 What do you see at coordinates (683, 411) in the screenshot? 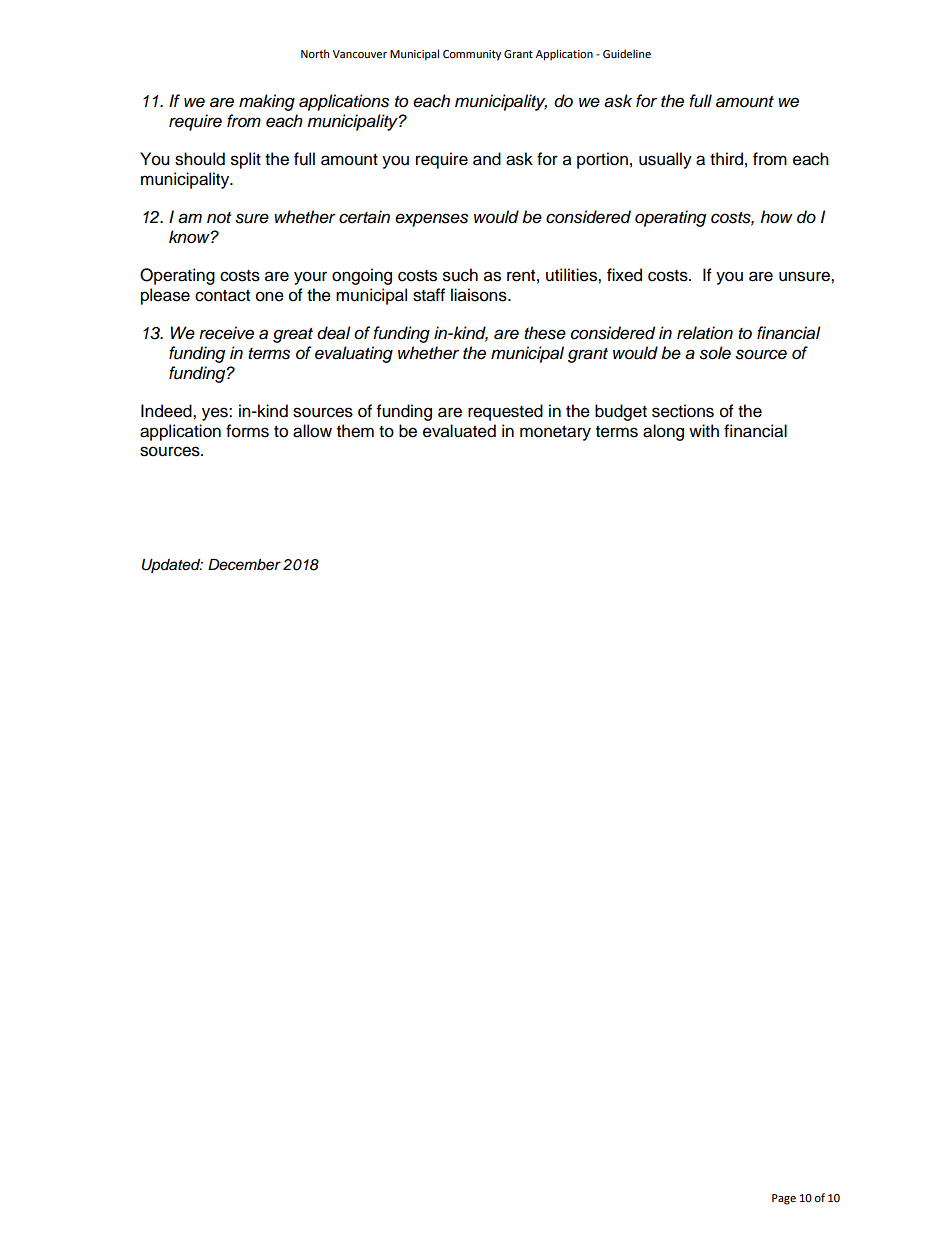
I see `sections` at bounding box center [683, 411].
